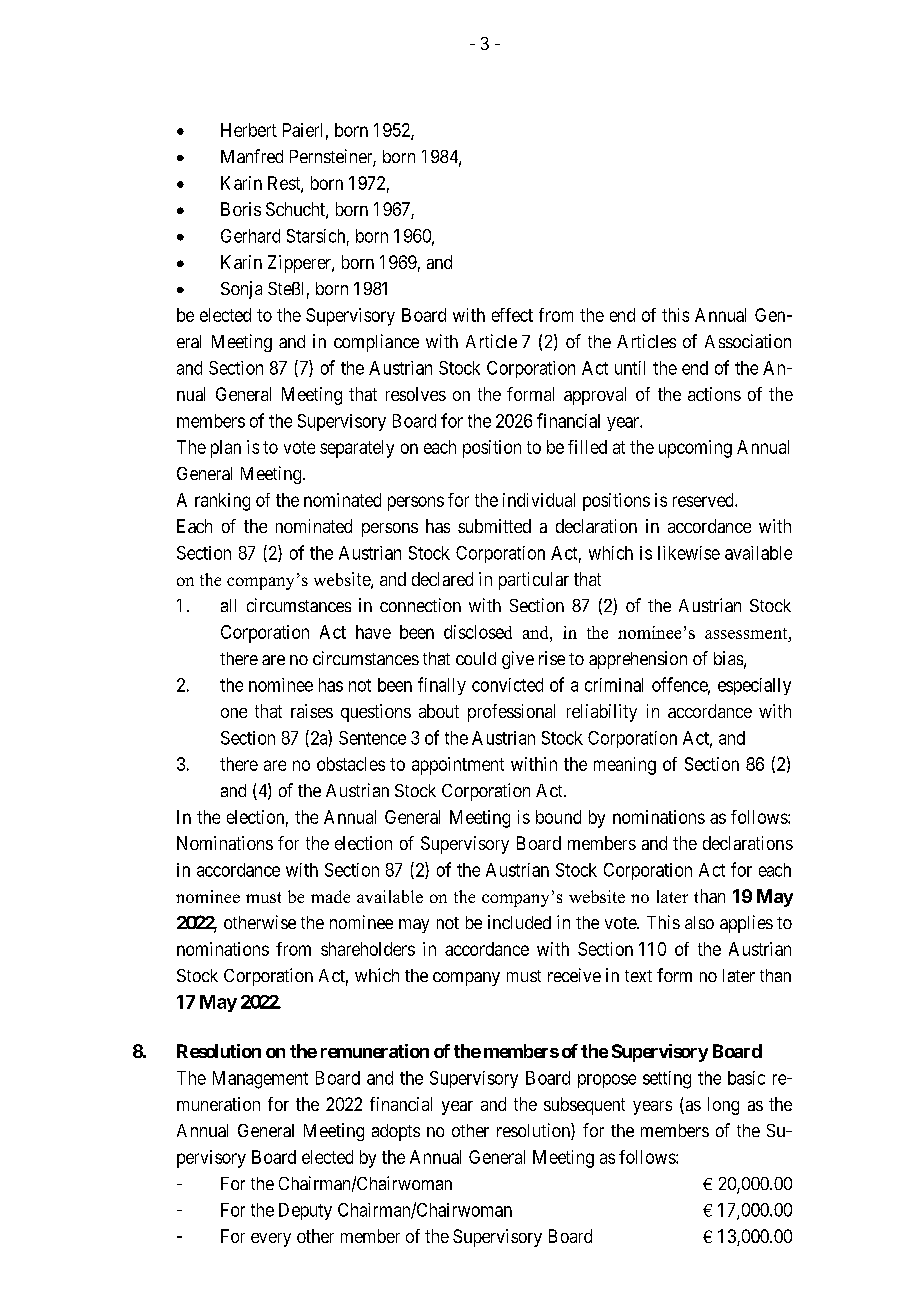 The width and height of the screenshot is (924, 1308). What do you see at coordinates (416, 394) in the screenshot?
I see `resolves` at bounding box center [416, 394].
